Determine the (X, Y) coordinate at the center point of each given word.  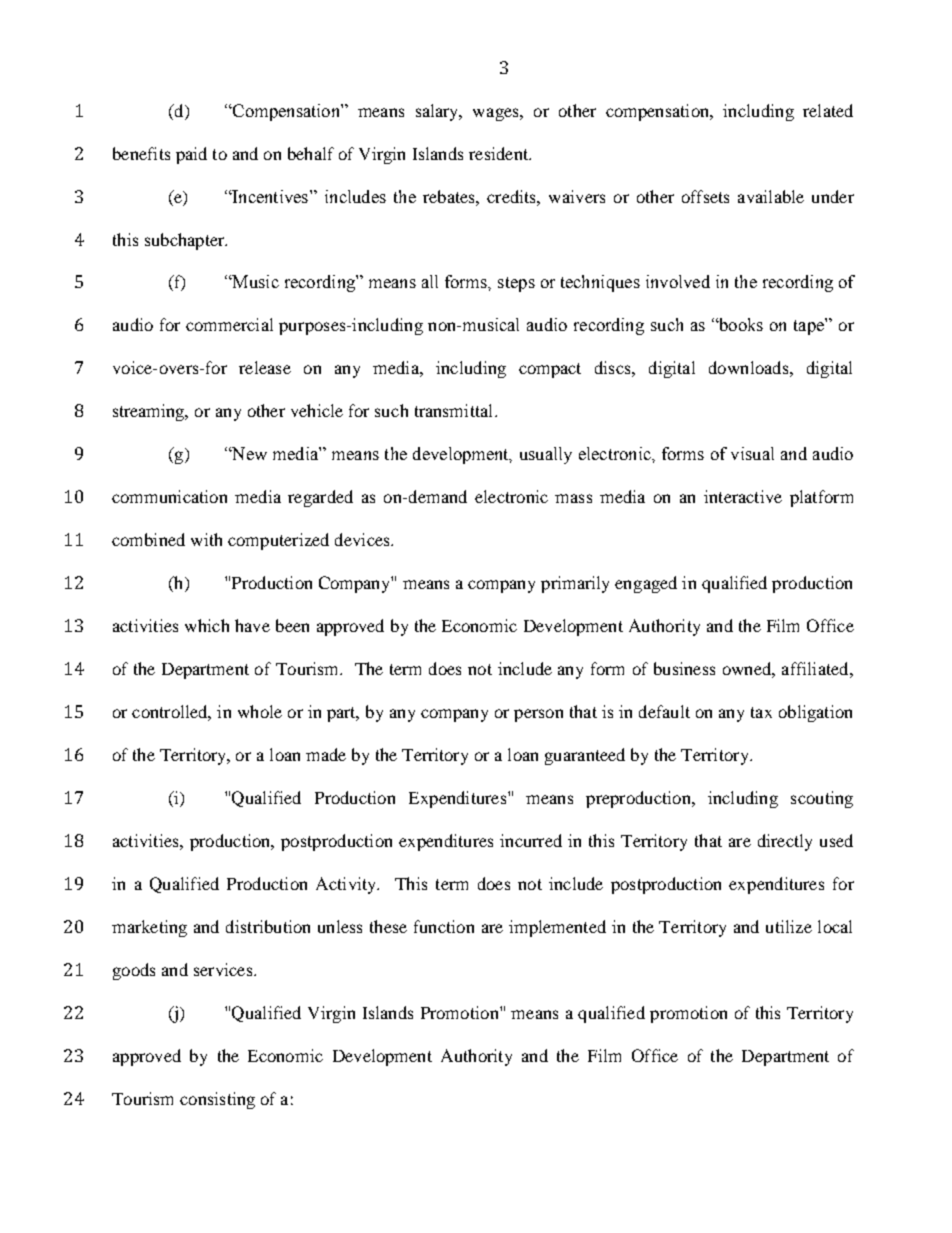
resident (500, 153)
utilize (789, 926)
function (444, 926)
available (771, 196)
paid (191, 155)
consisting (217, 1100)
